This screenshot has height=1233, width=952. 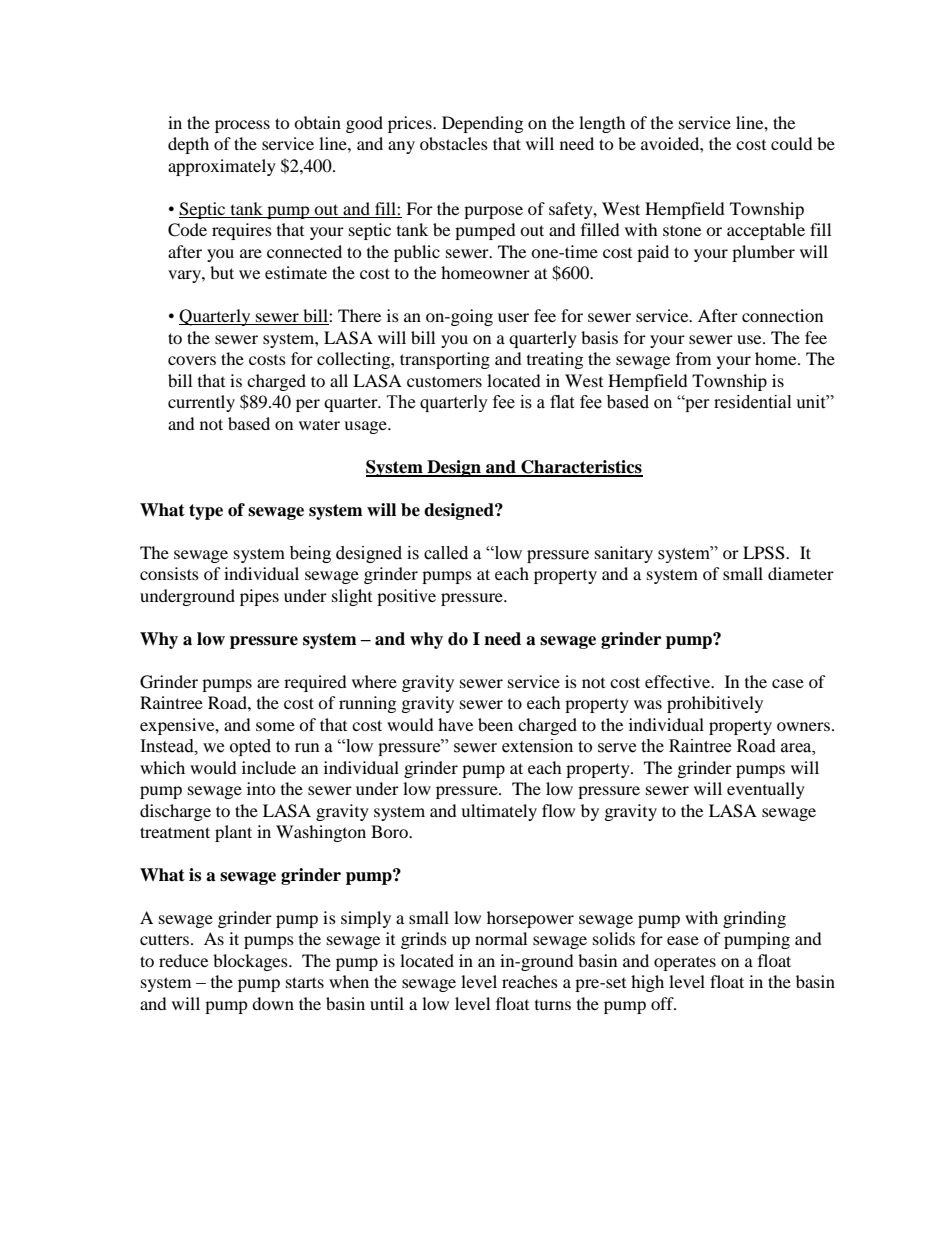 I want to click on normal, so click(x=501, y=938).
